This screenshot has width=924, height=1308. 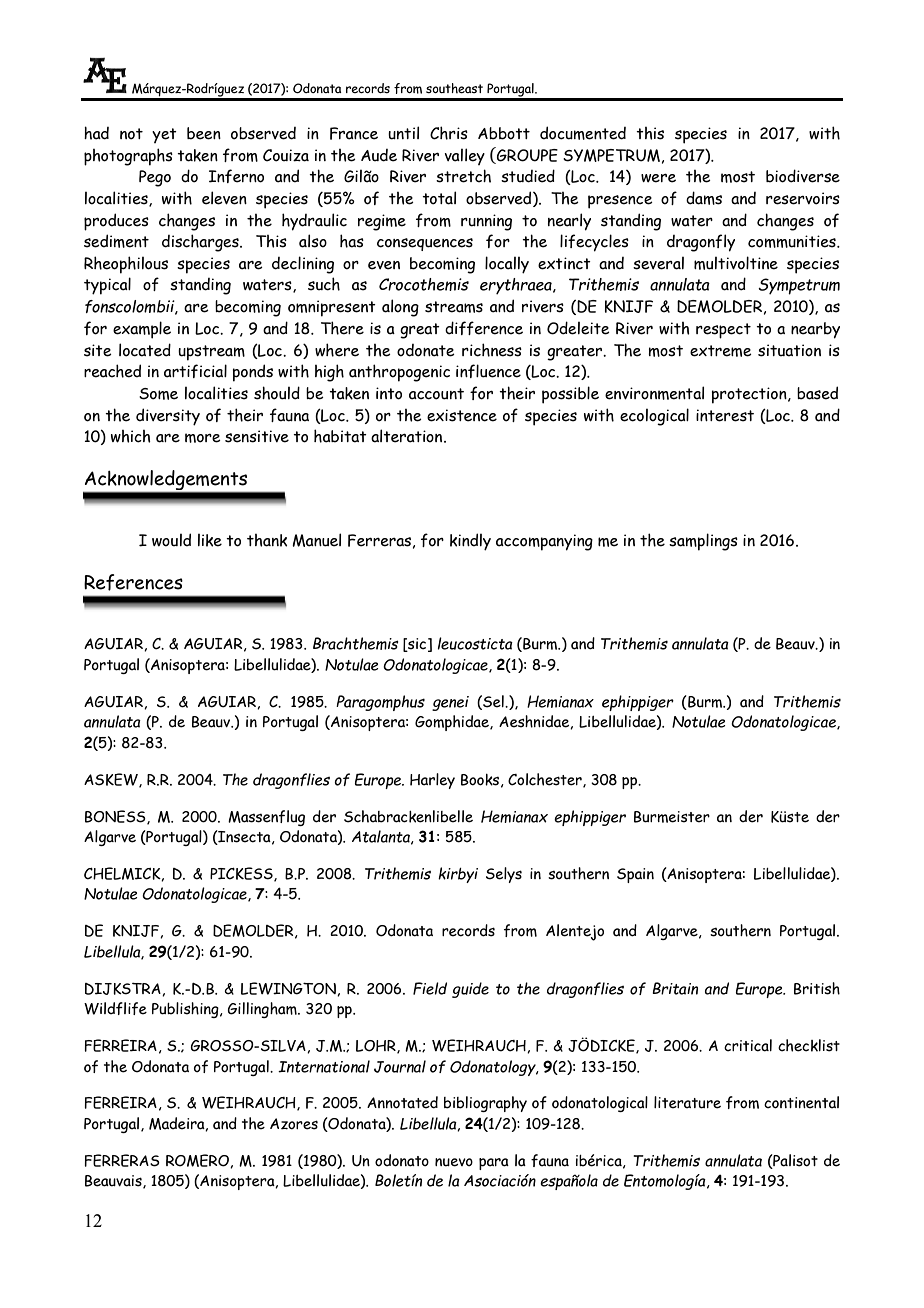 I want to click on nuevo, so click(x=454, y=1162).
